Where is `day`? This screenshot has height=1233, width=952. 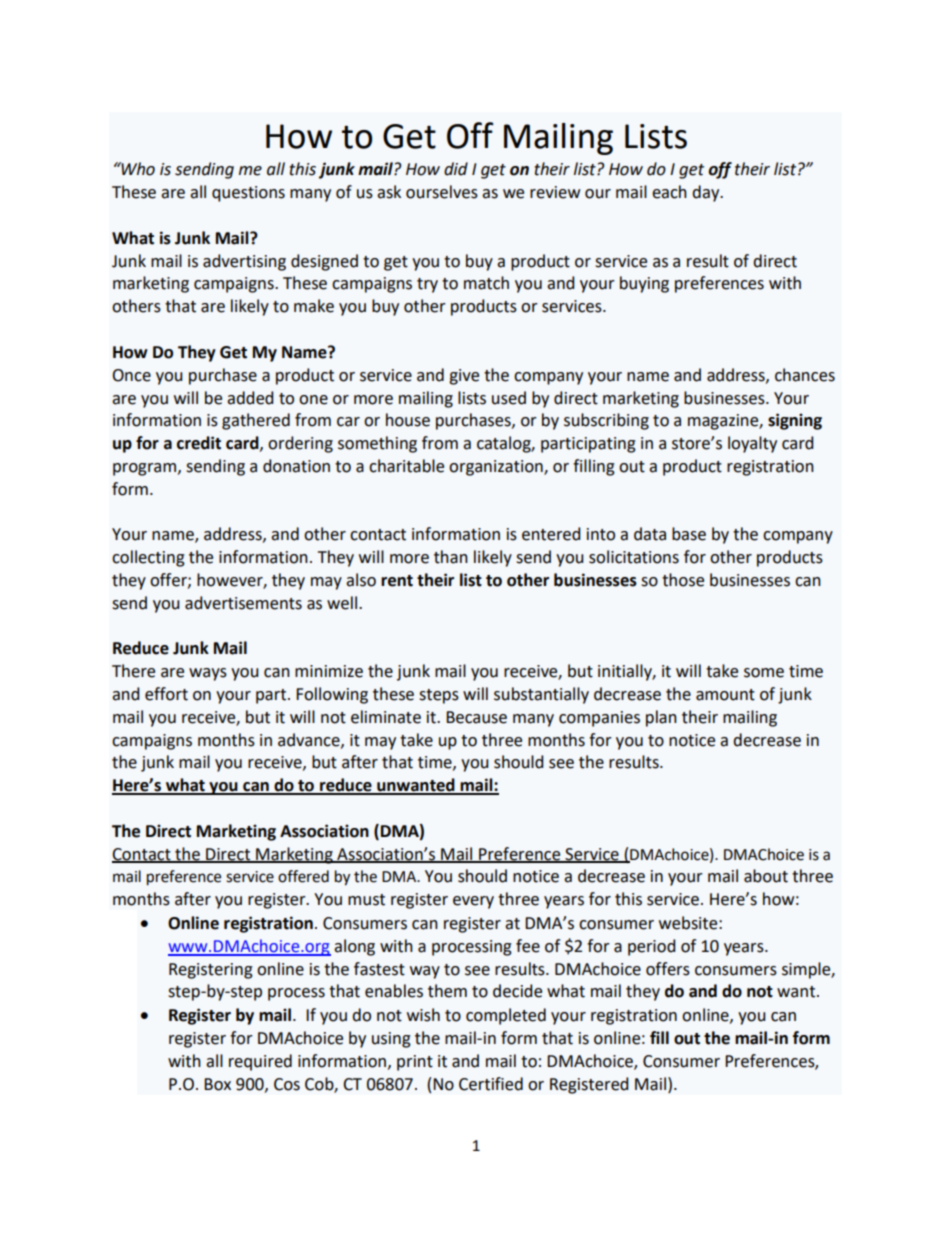 day is located at coordinates (707, 193).
